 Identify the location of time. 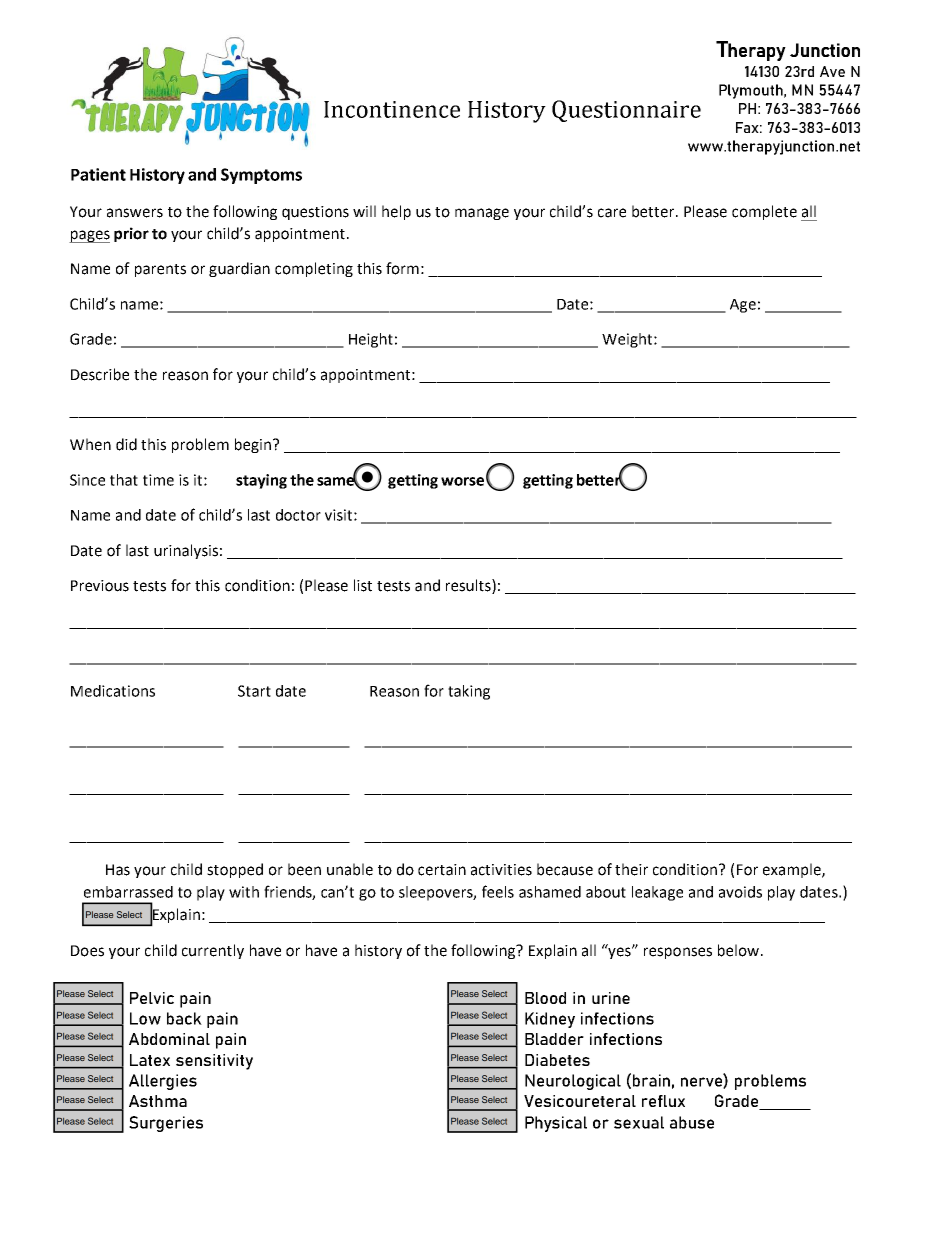
(158, 480).
